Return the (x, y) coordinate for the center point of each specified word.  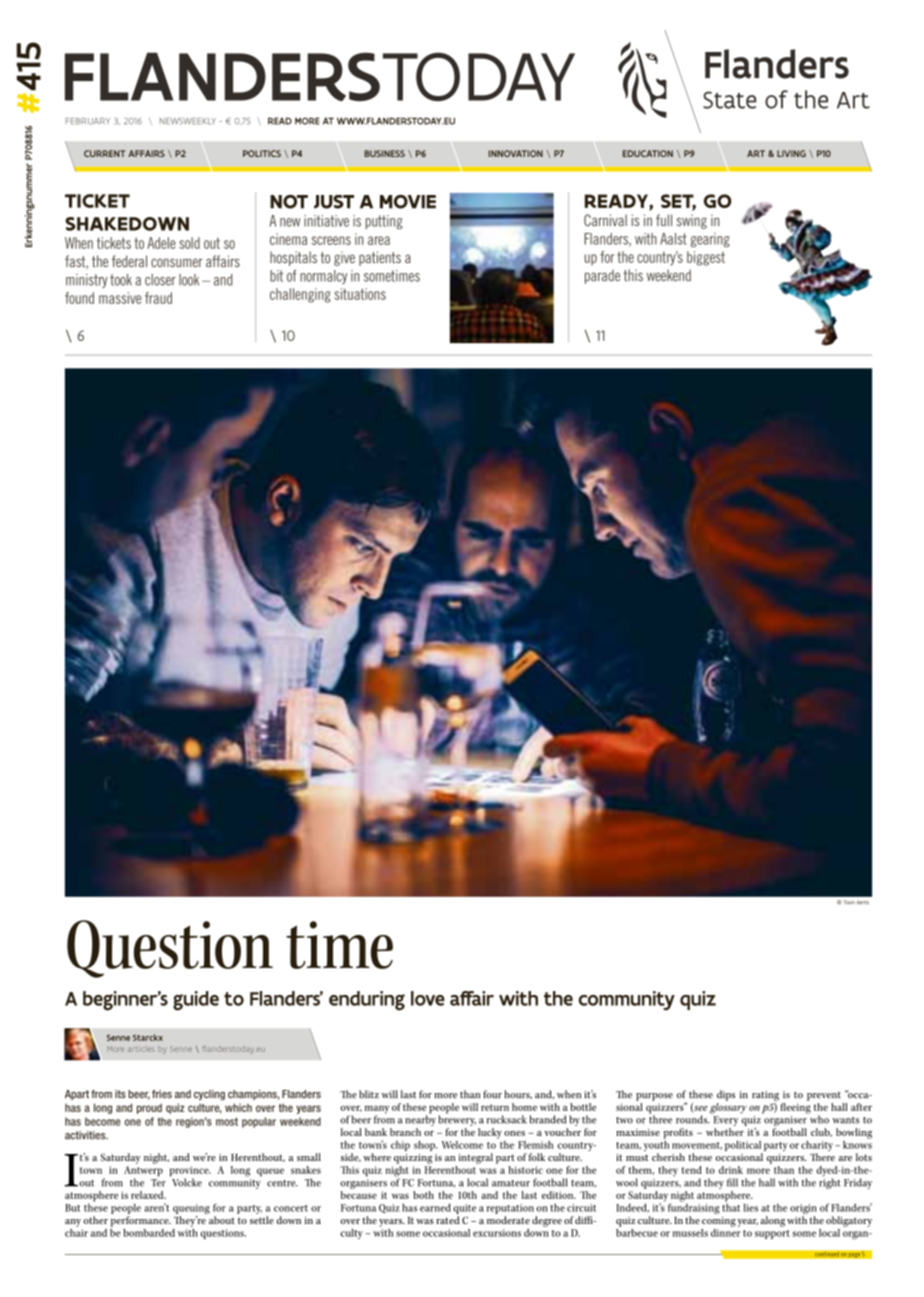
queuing (191, 1210)
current (104, 153)
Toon (848, 902)
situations (360, 294)
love (428, 998)
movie (408, 202)
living (791, 153)
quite (464, 1209)
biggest (706, 258)
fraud (158, 298)
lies (750, 1207)
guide (196, 1001)
